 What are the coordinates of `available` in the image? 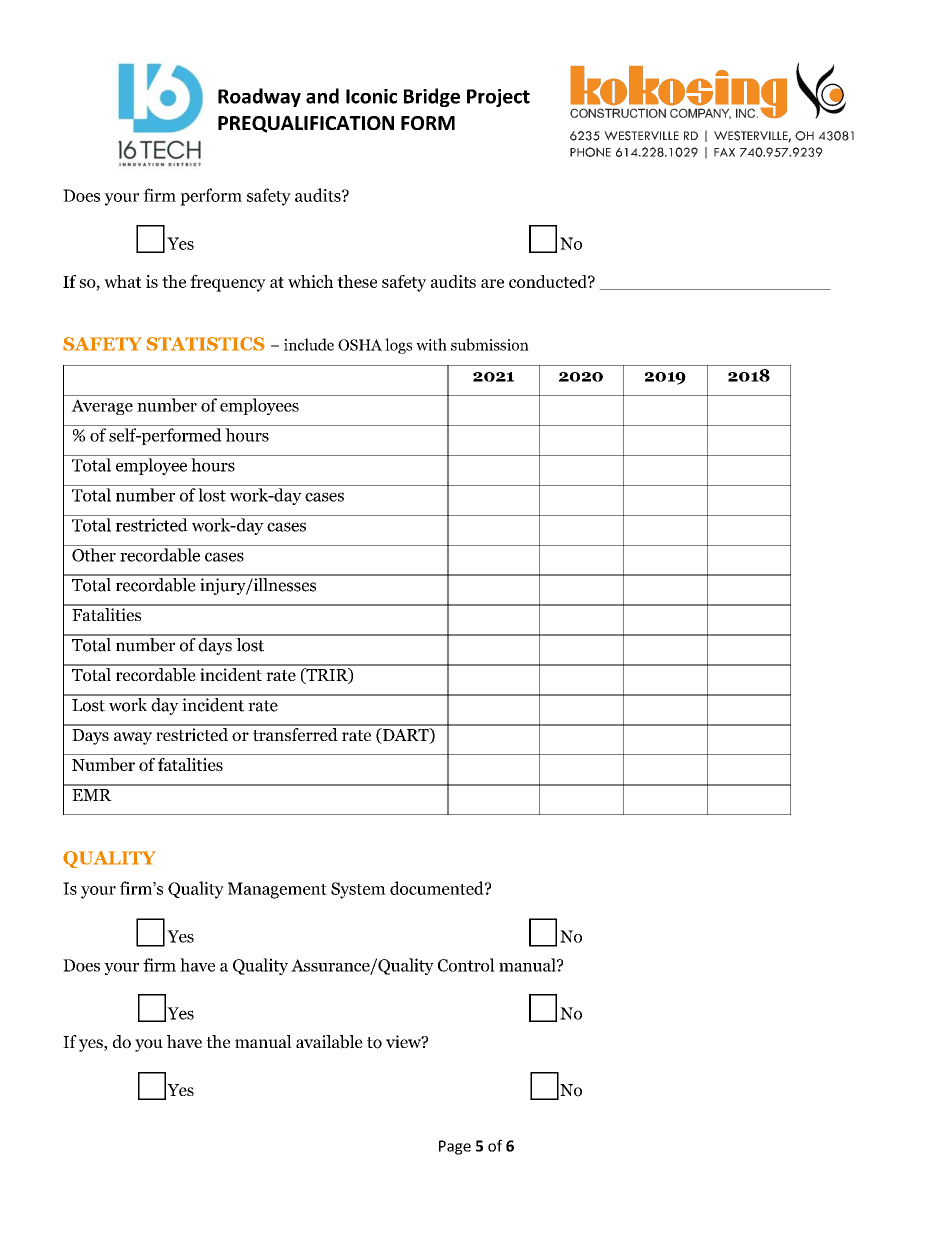 It's located at (329, 1042).
